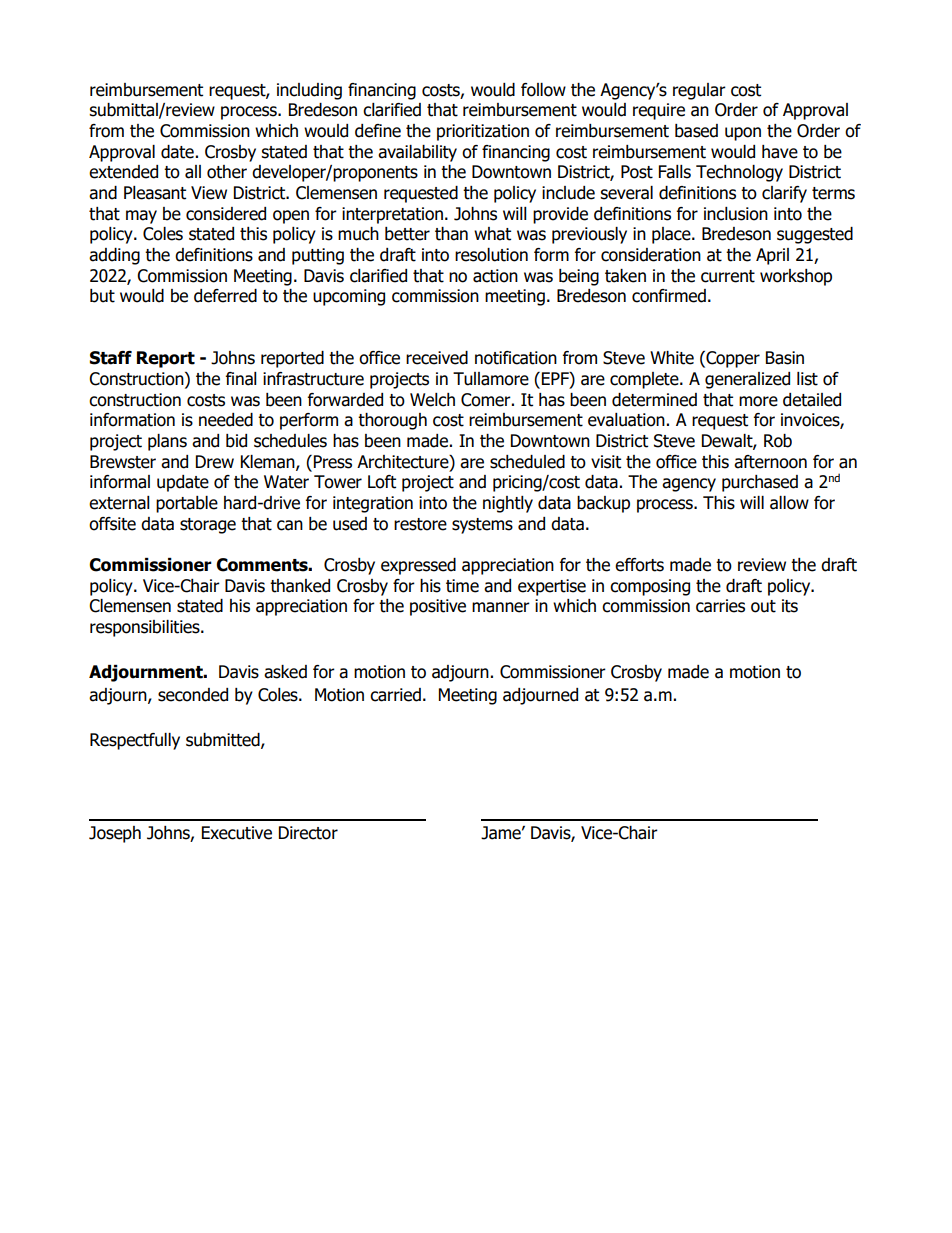  Describe the element at coordinates (728, 276) in the screenshot. I see `current` at that location.
